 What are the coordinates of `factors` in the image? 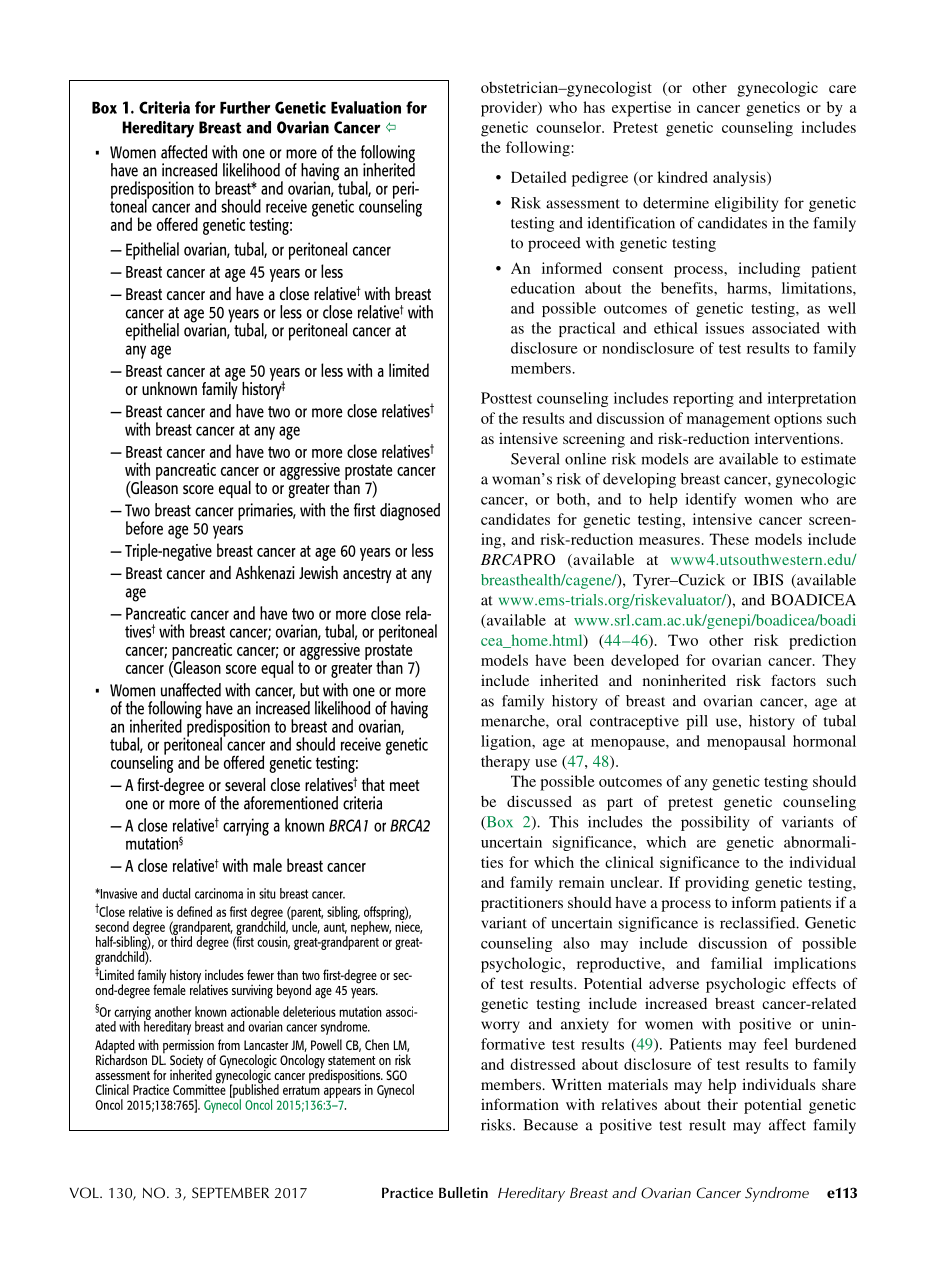 It's located at (793, 680).
